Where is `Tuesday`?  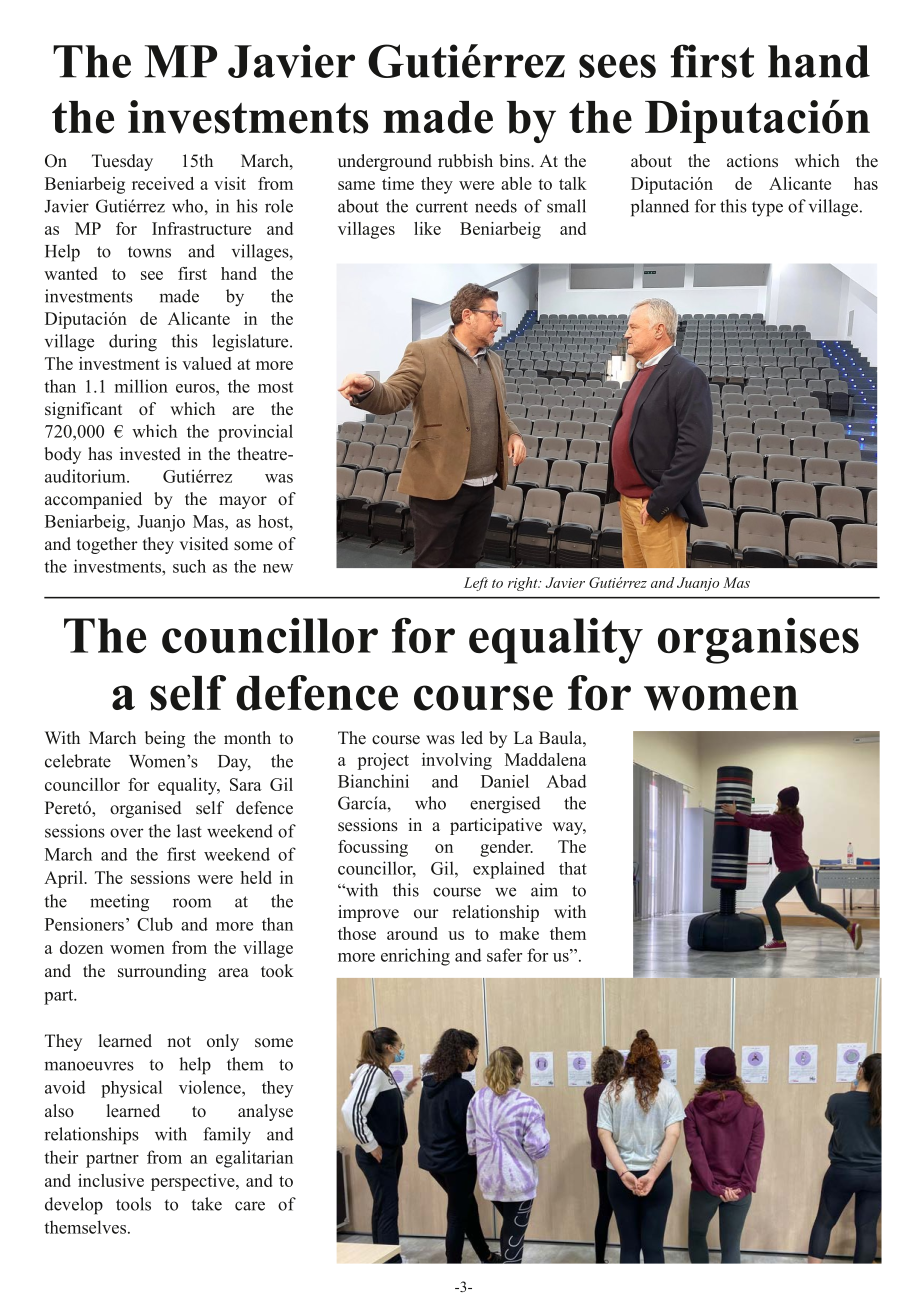
Tuesday is located at coordinates (122, 162).
